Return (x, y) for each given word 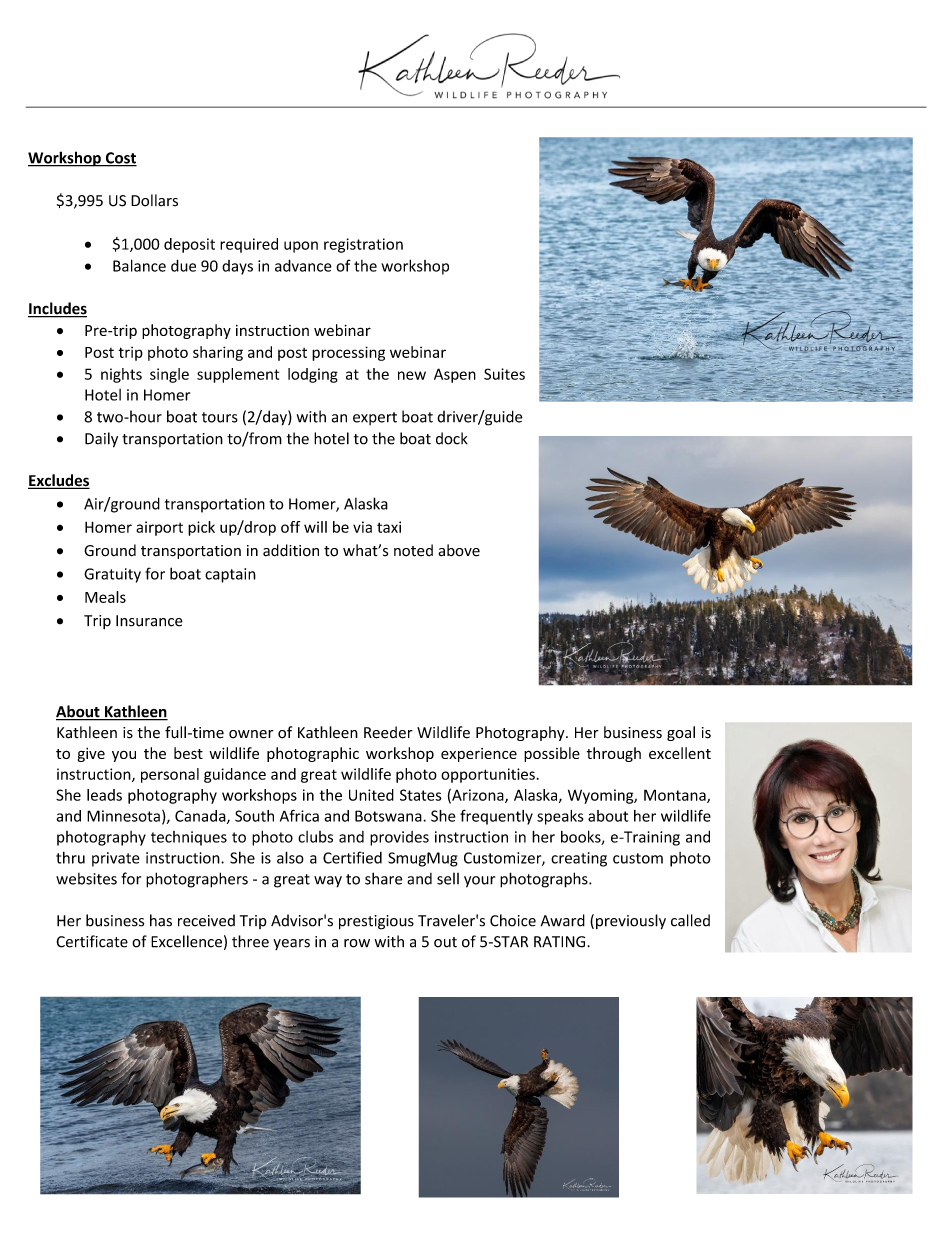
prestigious (376, 922)
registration (363, 245)
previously (631, 922)
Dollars (154, 200)
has (161, 920)
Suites (504, 374)
